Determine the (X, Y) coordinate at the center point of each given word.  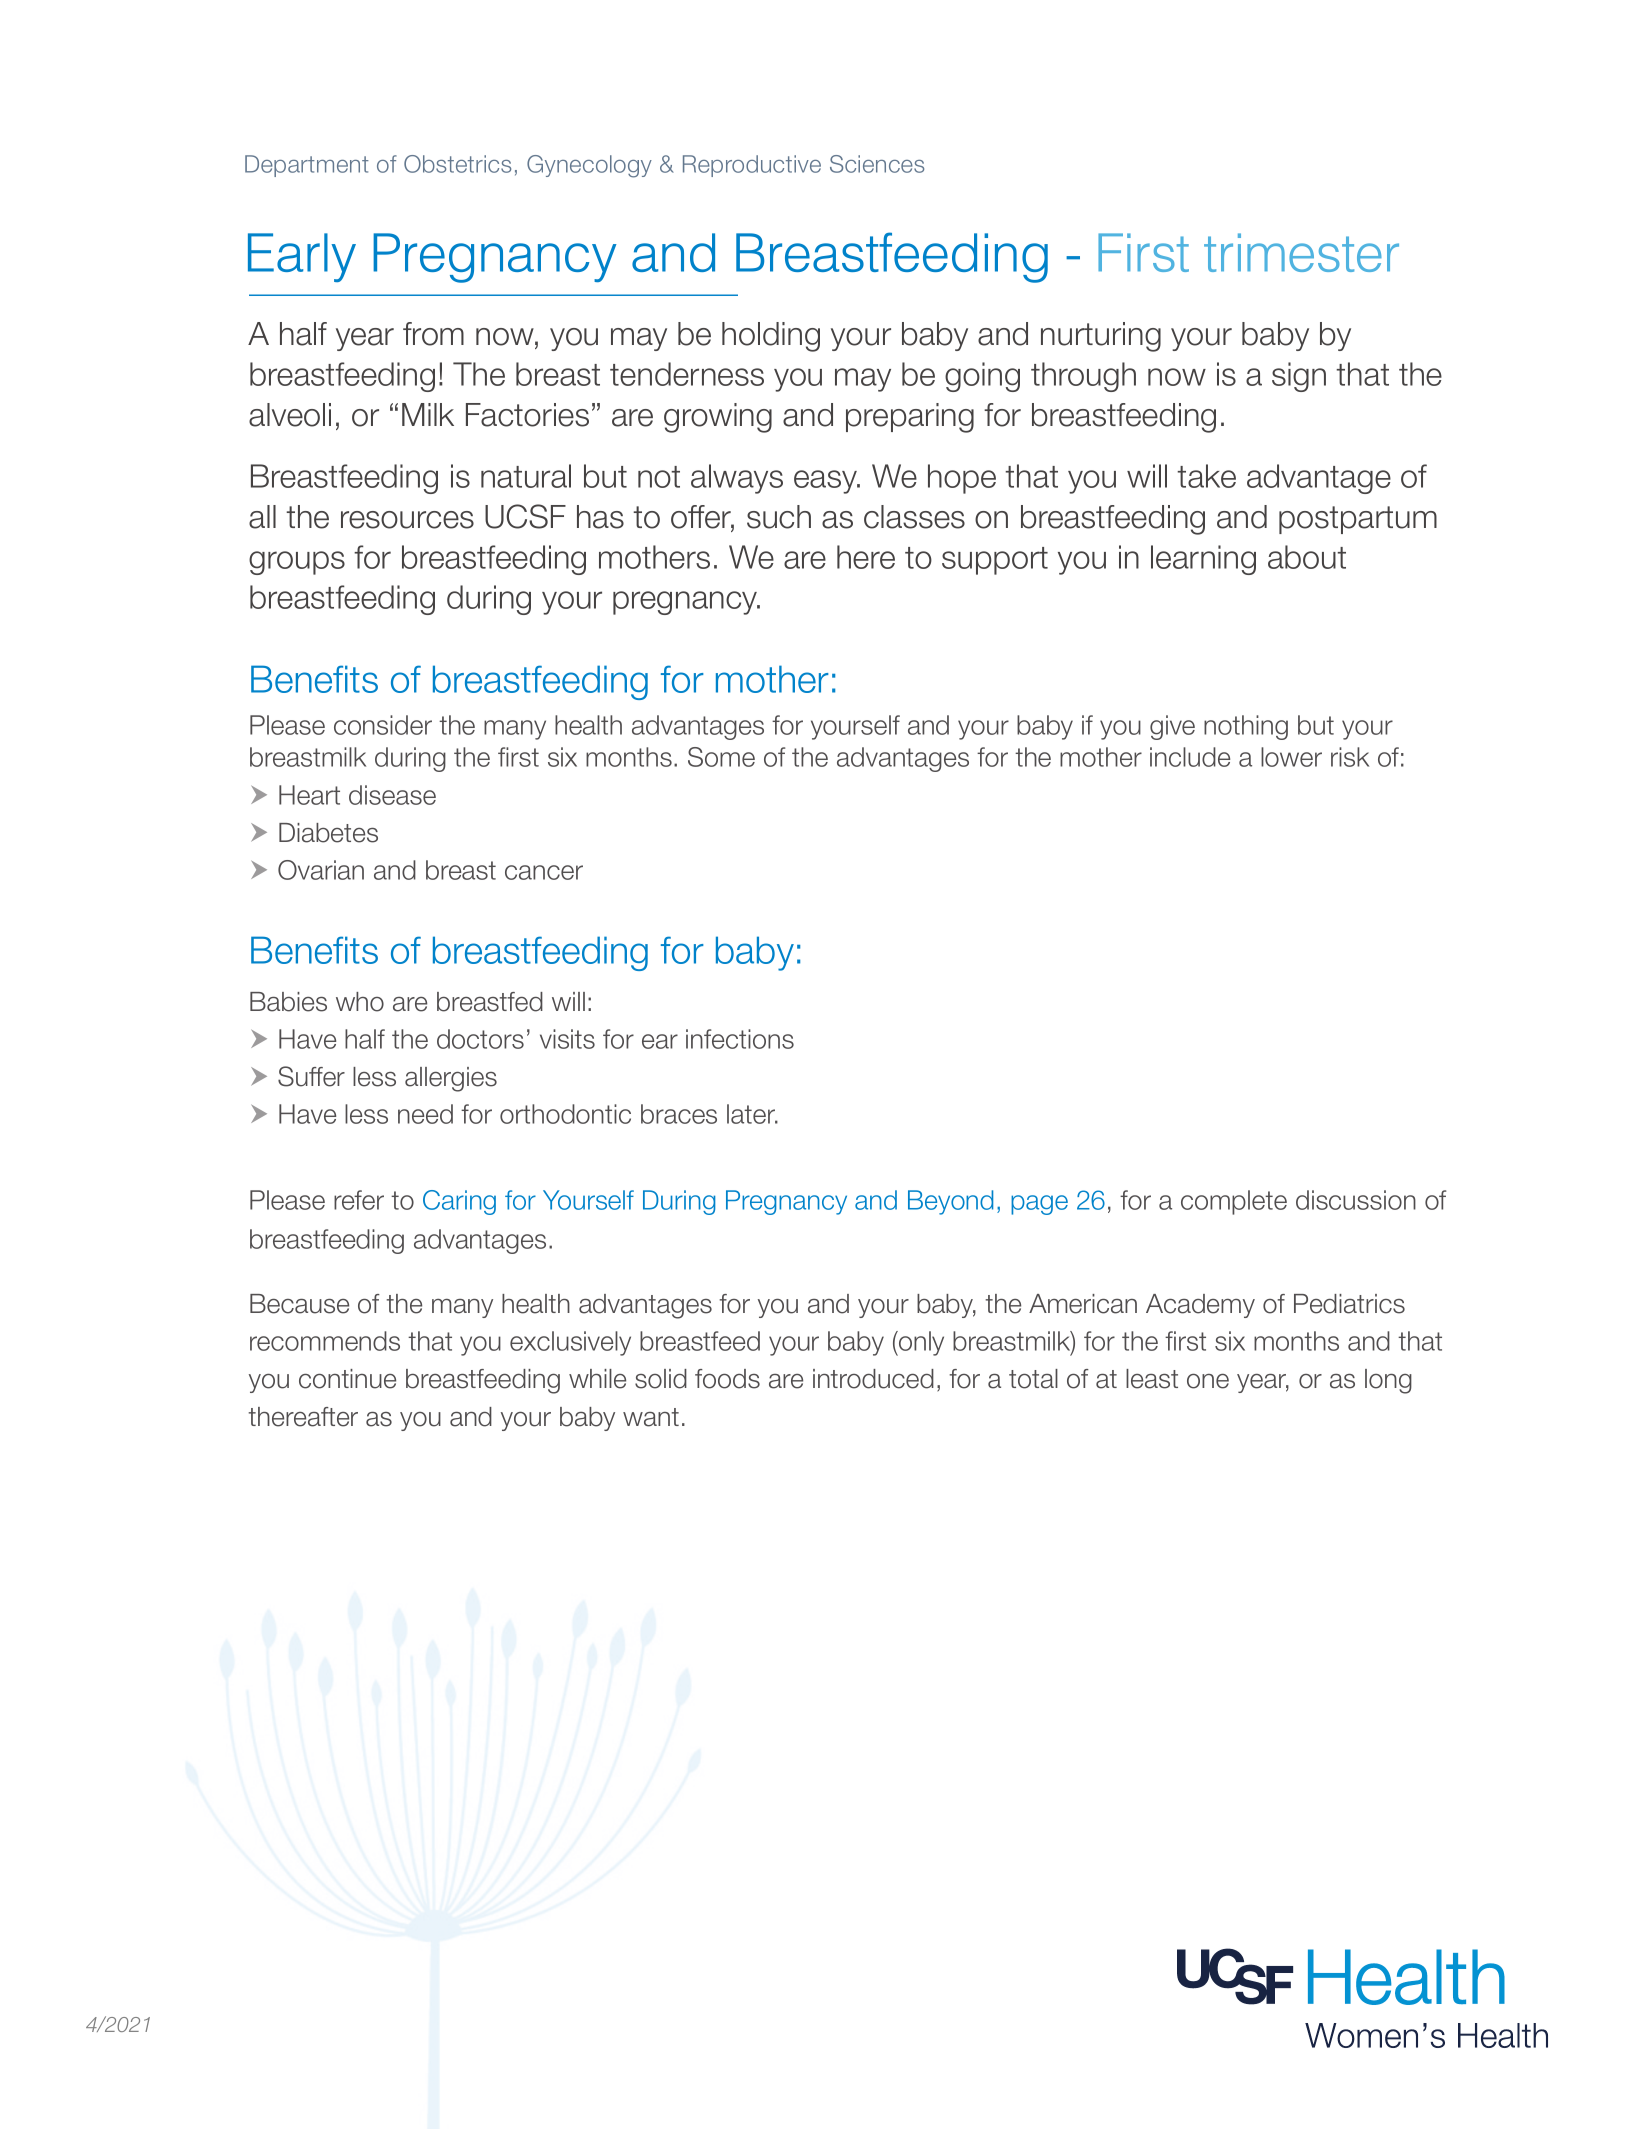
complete (1234, 1202)
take (1206, 476)
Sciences (877, 164)
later (752, 1114)
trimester (1301, 252)
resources (407, 520)
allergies (451, 1079)
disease (392, 795)
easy (827, 482)
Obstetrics (457, 164)
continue (347, 1379)
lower (1291, 757)
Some (721, 757)
